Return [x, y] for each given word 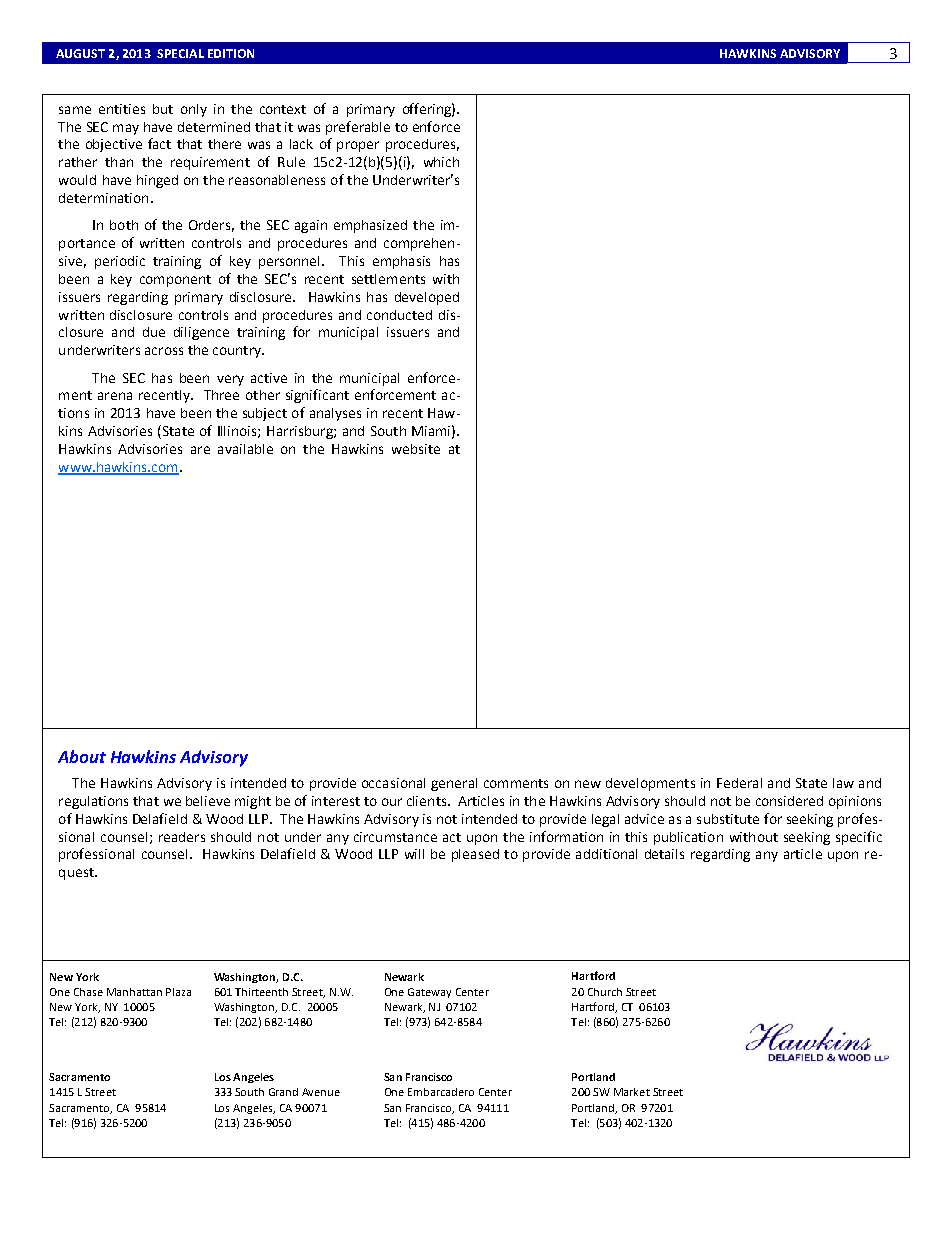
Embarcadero [441, 1092]
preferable [358, 128]
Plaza [178, 992]
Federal [739, 783]
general [454, 784]
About [82, 756]
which [441, 162]
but [163, 109]
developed [427, 298]
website [416, 449]
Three [221, 395]
